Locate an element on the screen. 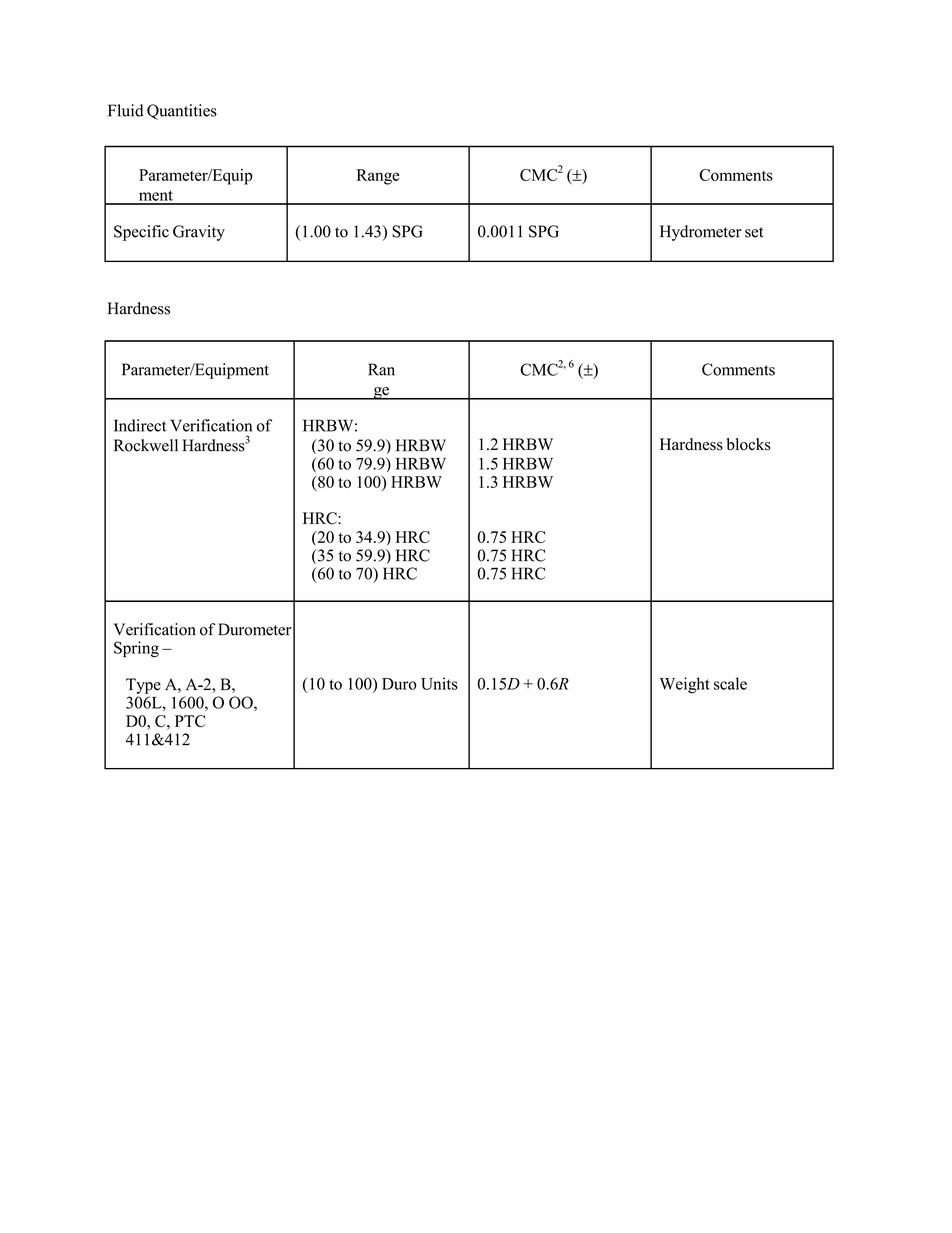 This screenshot has height=1233, width=952. Spring is located at coordinates (136, 649).
